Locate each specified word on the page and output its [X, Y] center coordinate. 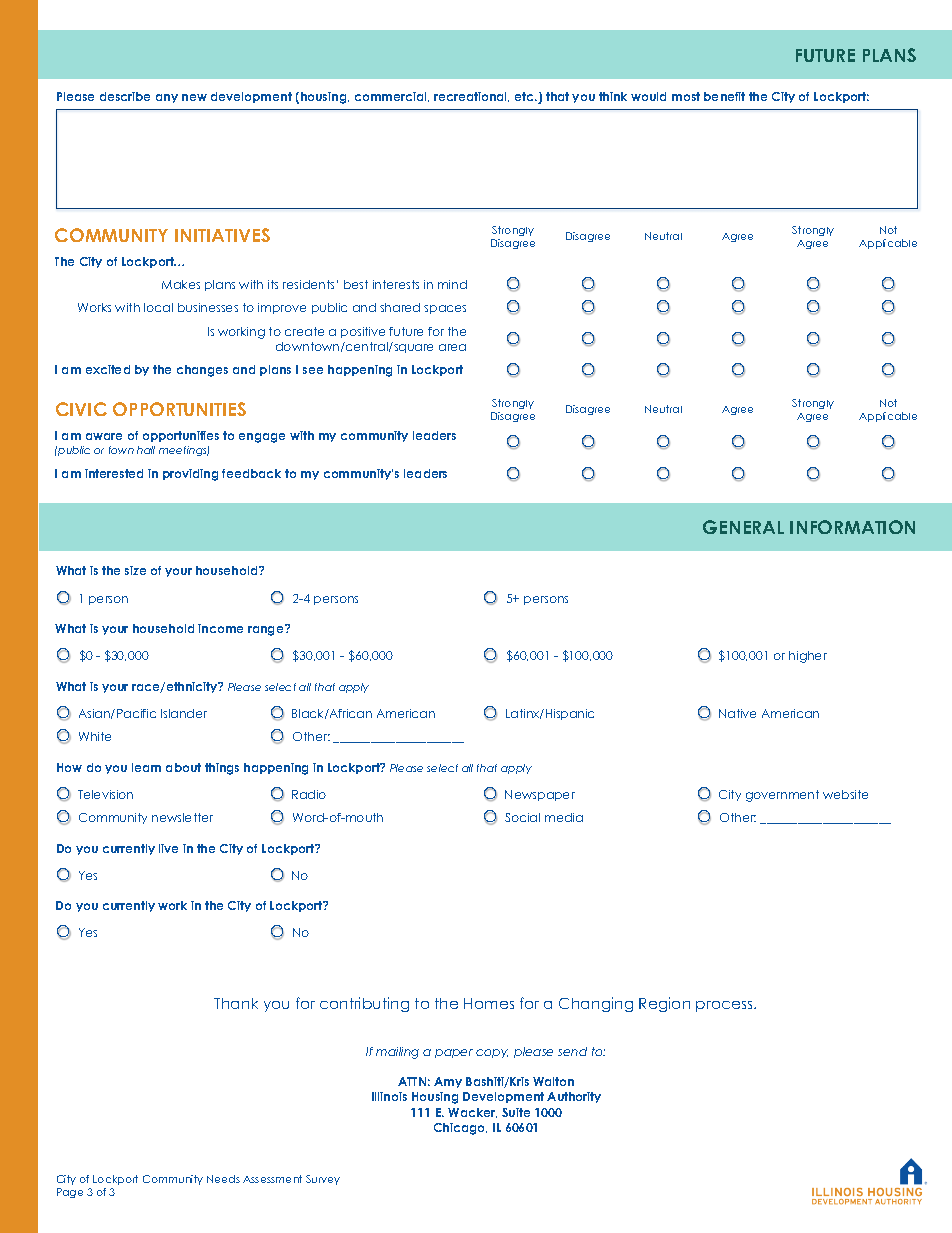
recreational [471, 97]
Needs [223, 1179]
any [167, 98]
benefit [724, 96]
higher [808, 657]
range [267, 630]
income [220, 628]
